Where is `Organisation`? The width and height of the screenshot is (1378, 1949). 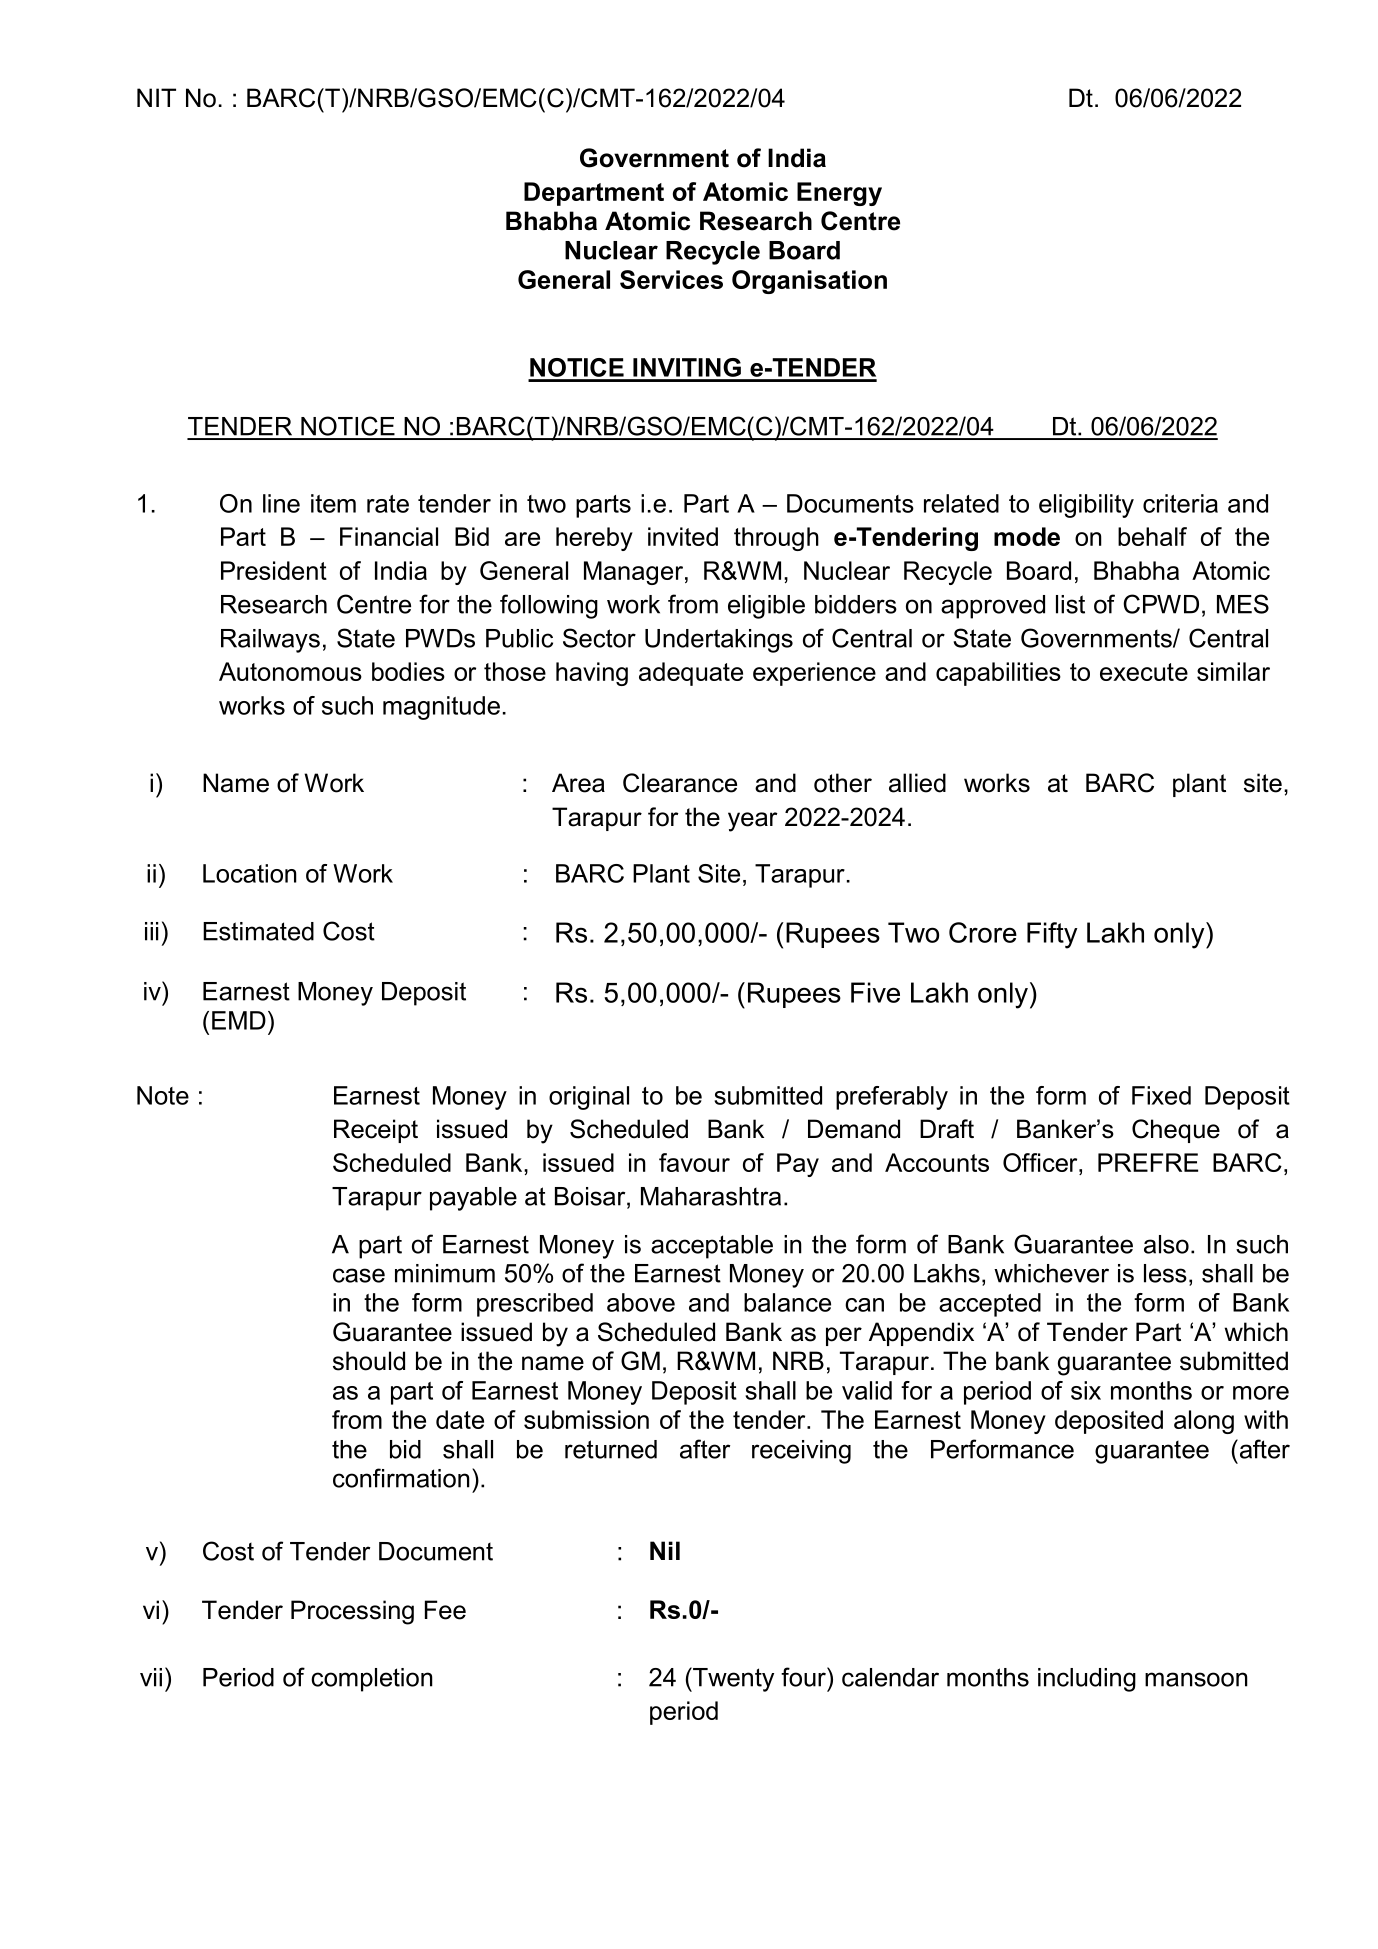
Organisation is located at coordinates (809, 282).
